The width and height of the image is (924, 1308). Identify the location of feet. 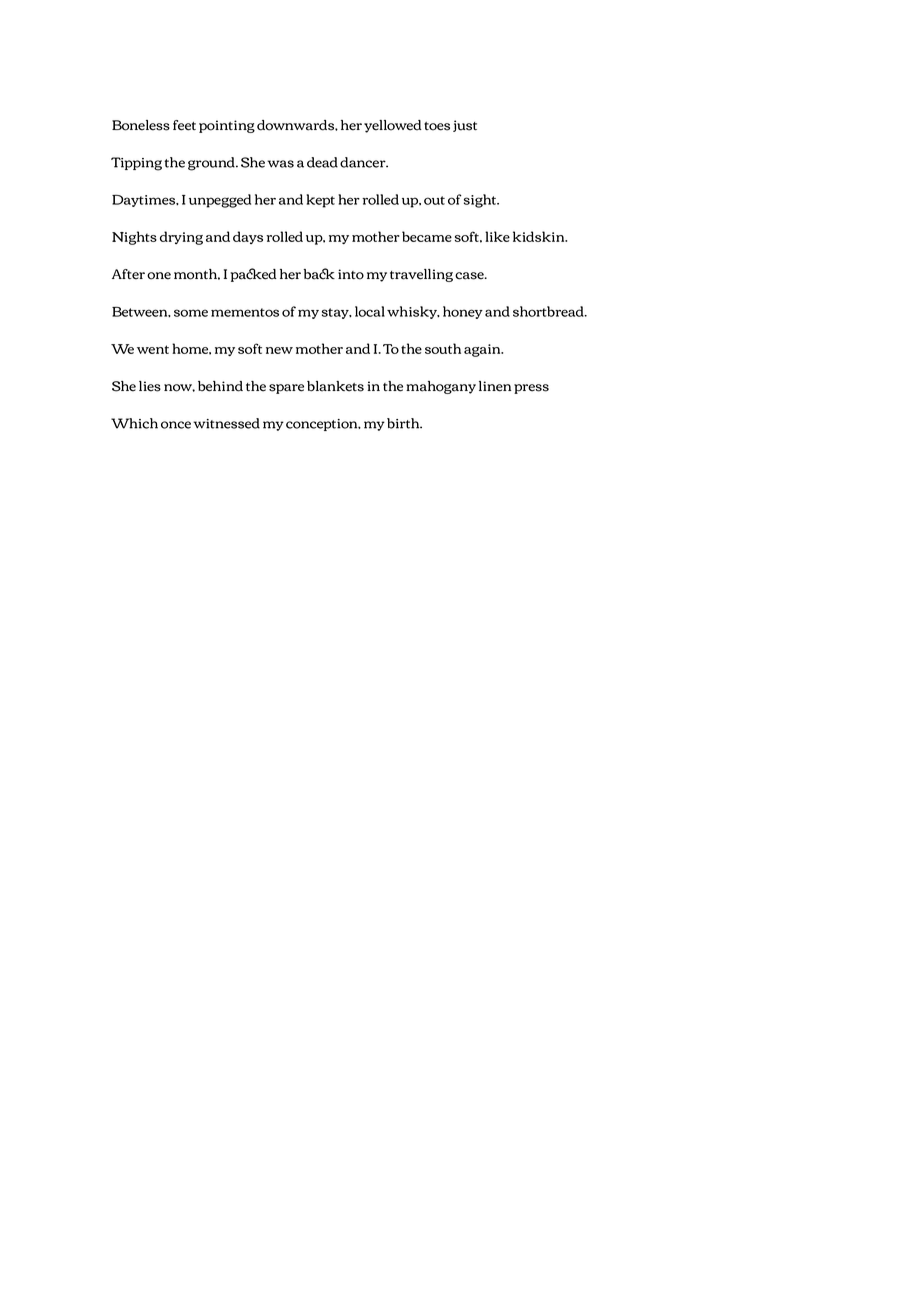
(184, 125).
